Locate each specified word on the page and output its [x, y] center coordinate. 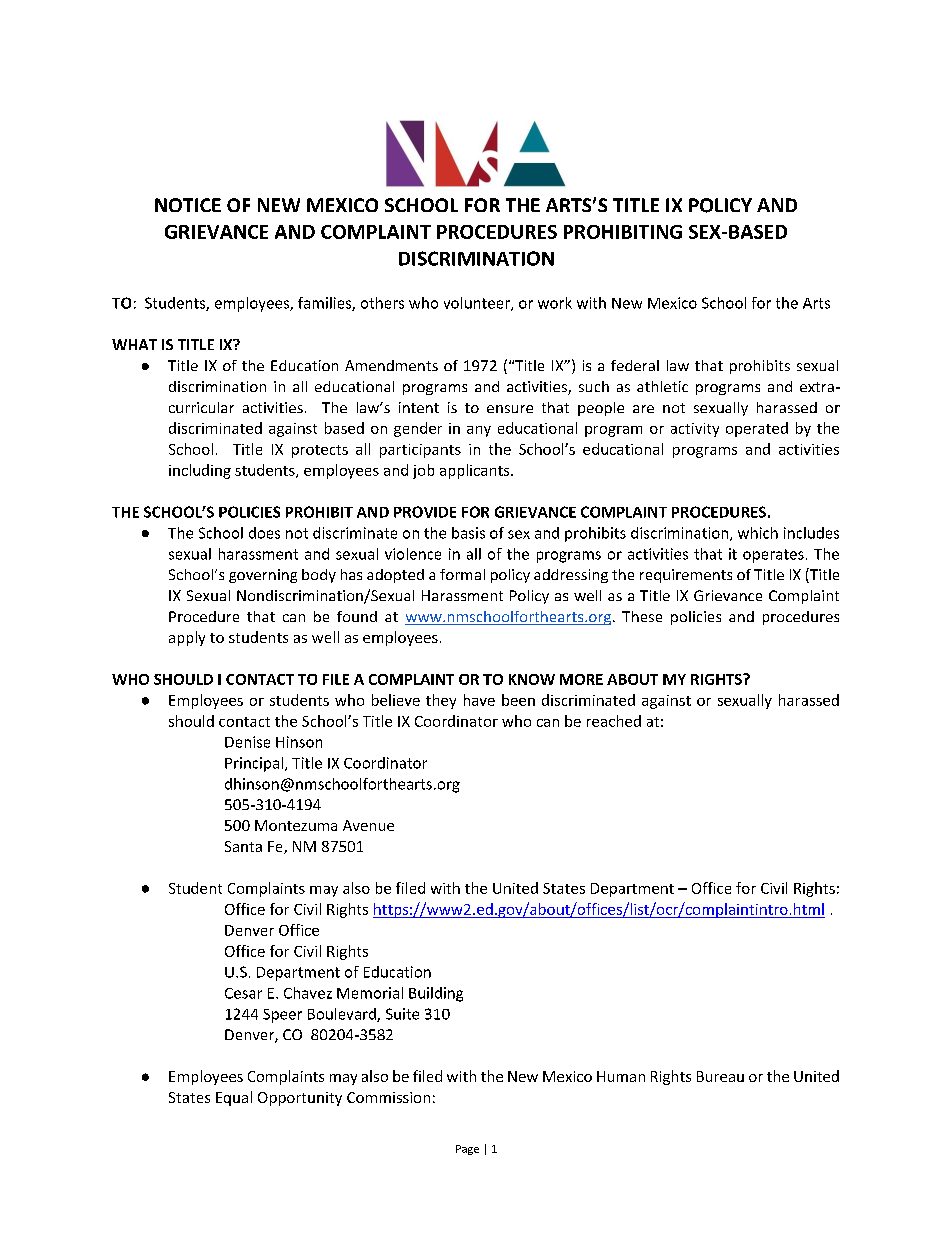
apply [187, 638]
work [555, 303]
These [642, 616]
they [441, 701]
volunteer [478, 304]
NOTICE [188, 205]
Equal [234, 1098]
